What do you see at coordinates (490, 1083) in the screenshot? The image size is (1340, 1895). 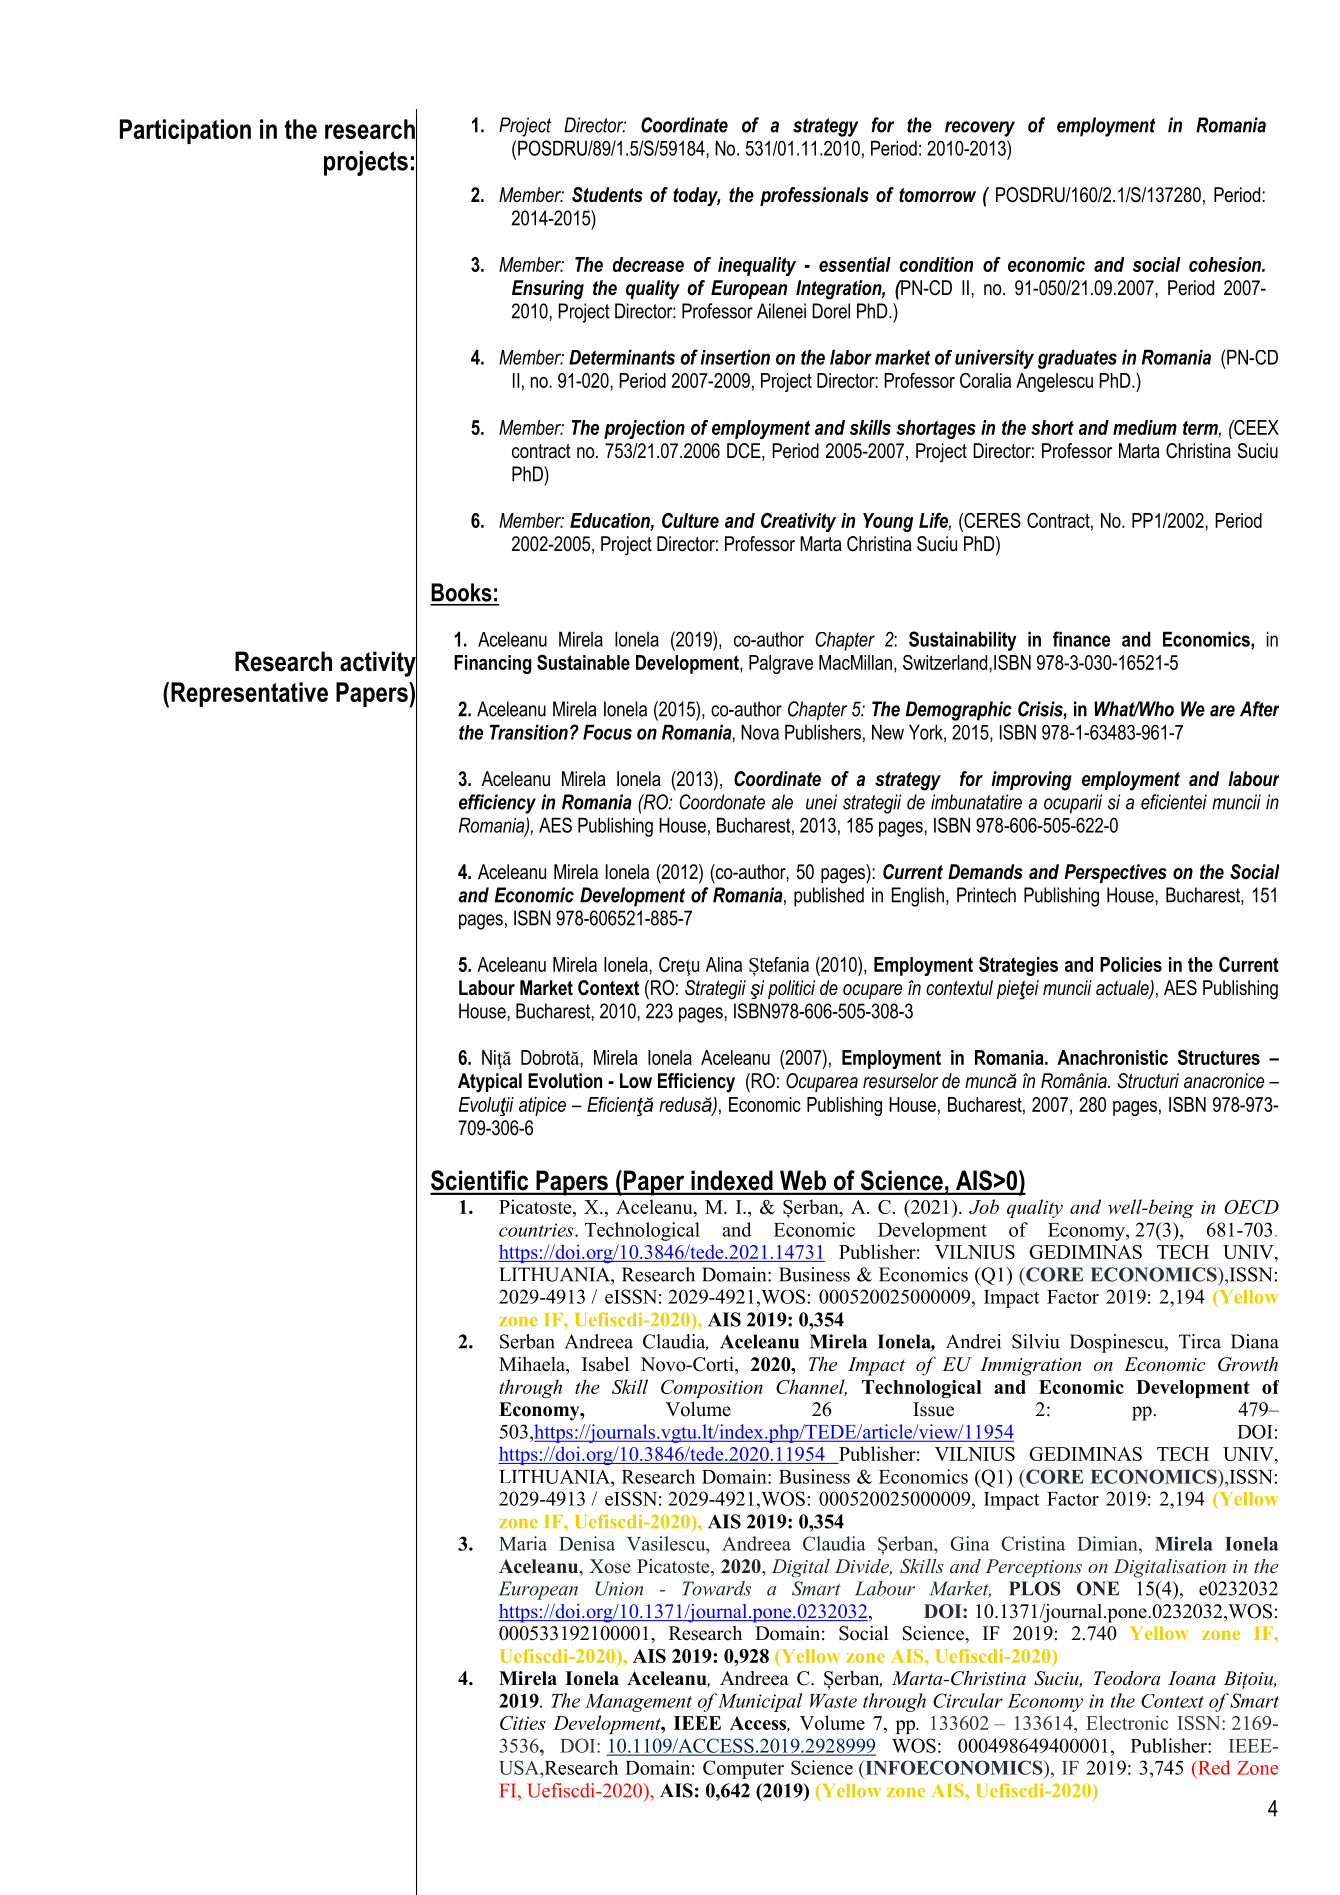 I see `Atypical` at bounding box center [490, 1083].
